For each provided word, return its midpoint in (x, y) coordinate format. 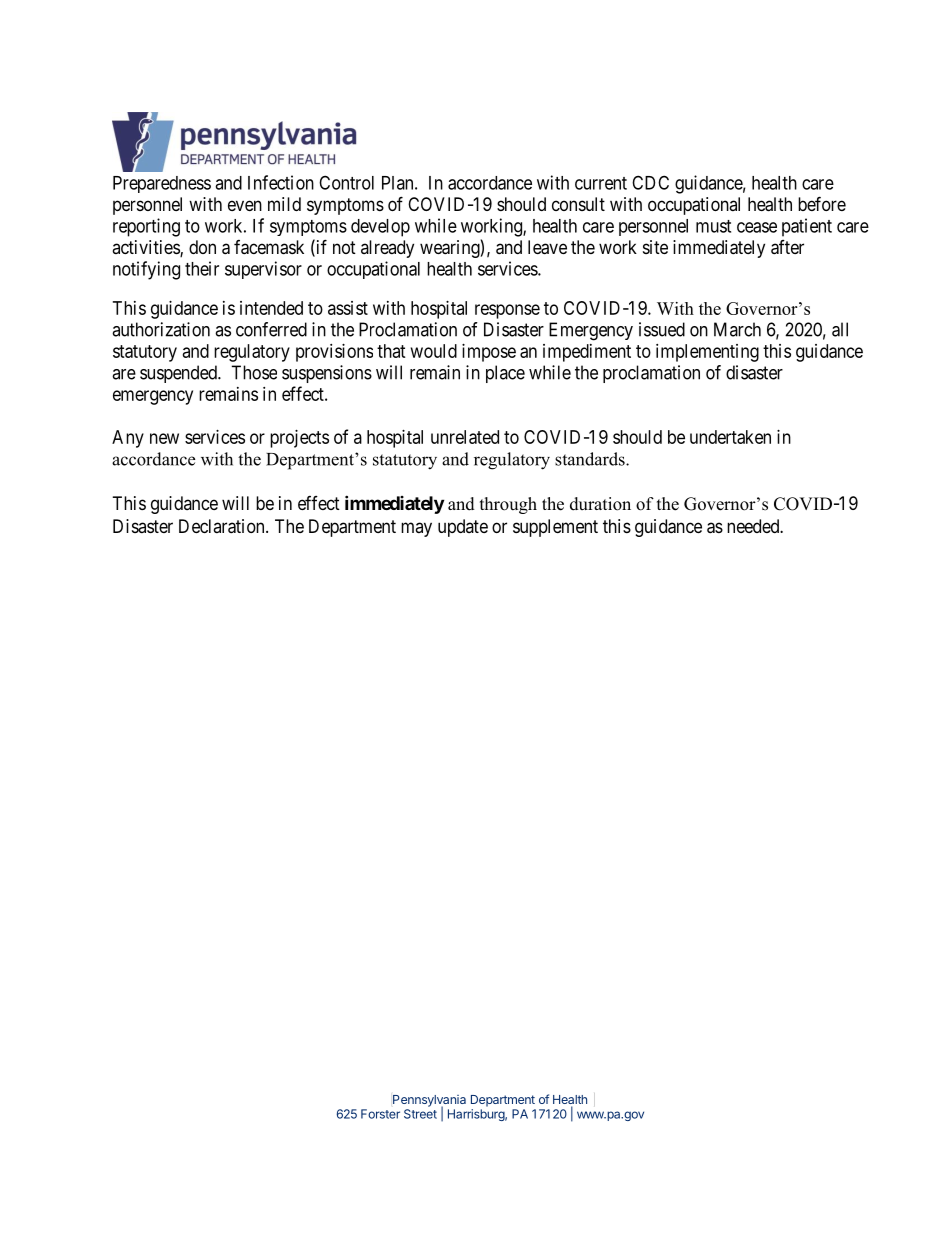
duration (600, 504)
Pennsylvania (429, 1102)
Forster (380, 1114)
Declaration (223, 526)
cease (757, 227)
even (245, 205)
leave (547, 247)
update (463, 528)
